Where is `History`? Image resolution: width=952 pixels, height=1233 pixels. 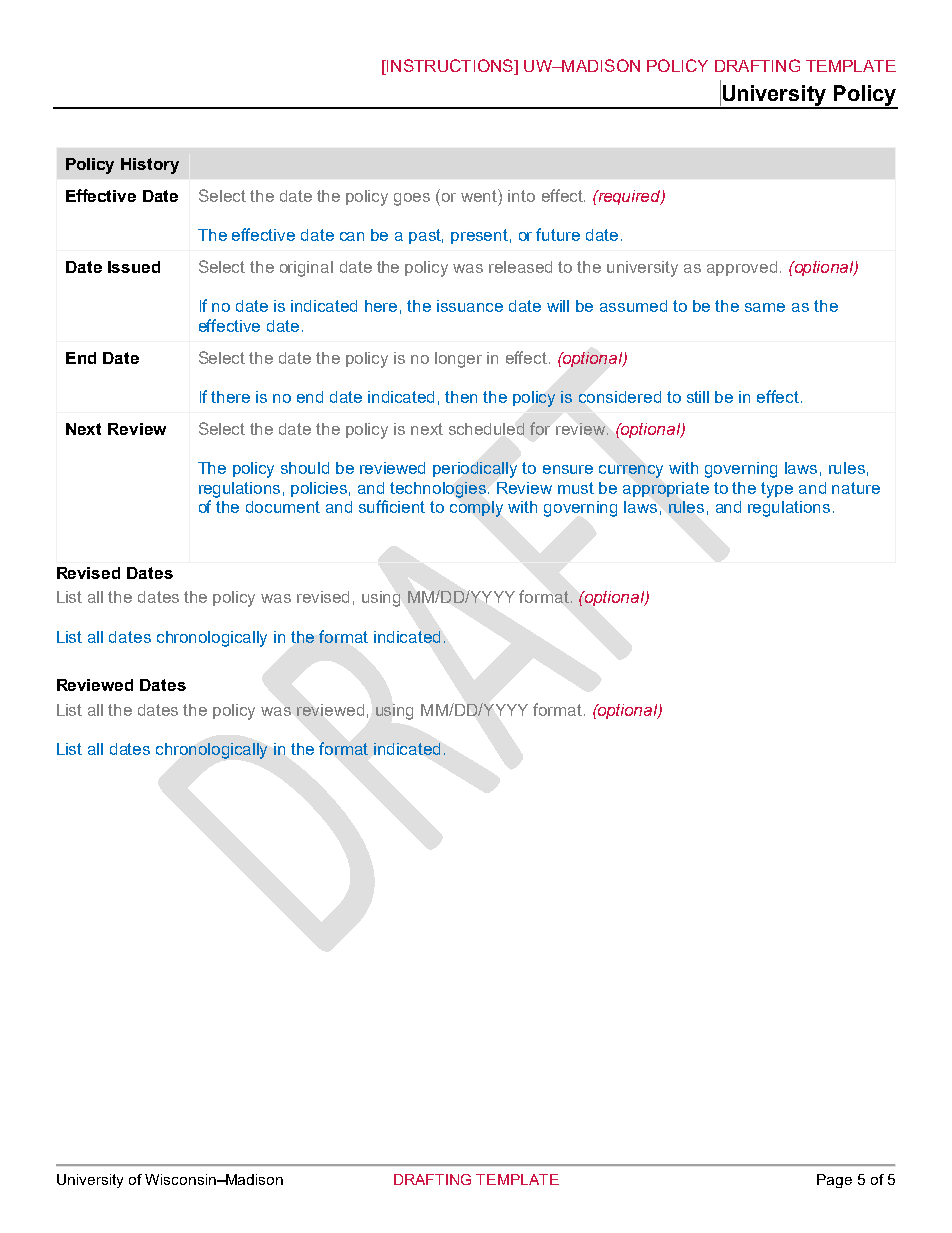 History is located at coordinates (150, 166).
